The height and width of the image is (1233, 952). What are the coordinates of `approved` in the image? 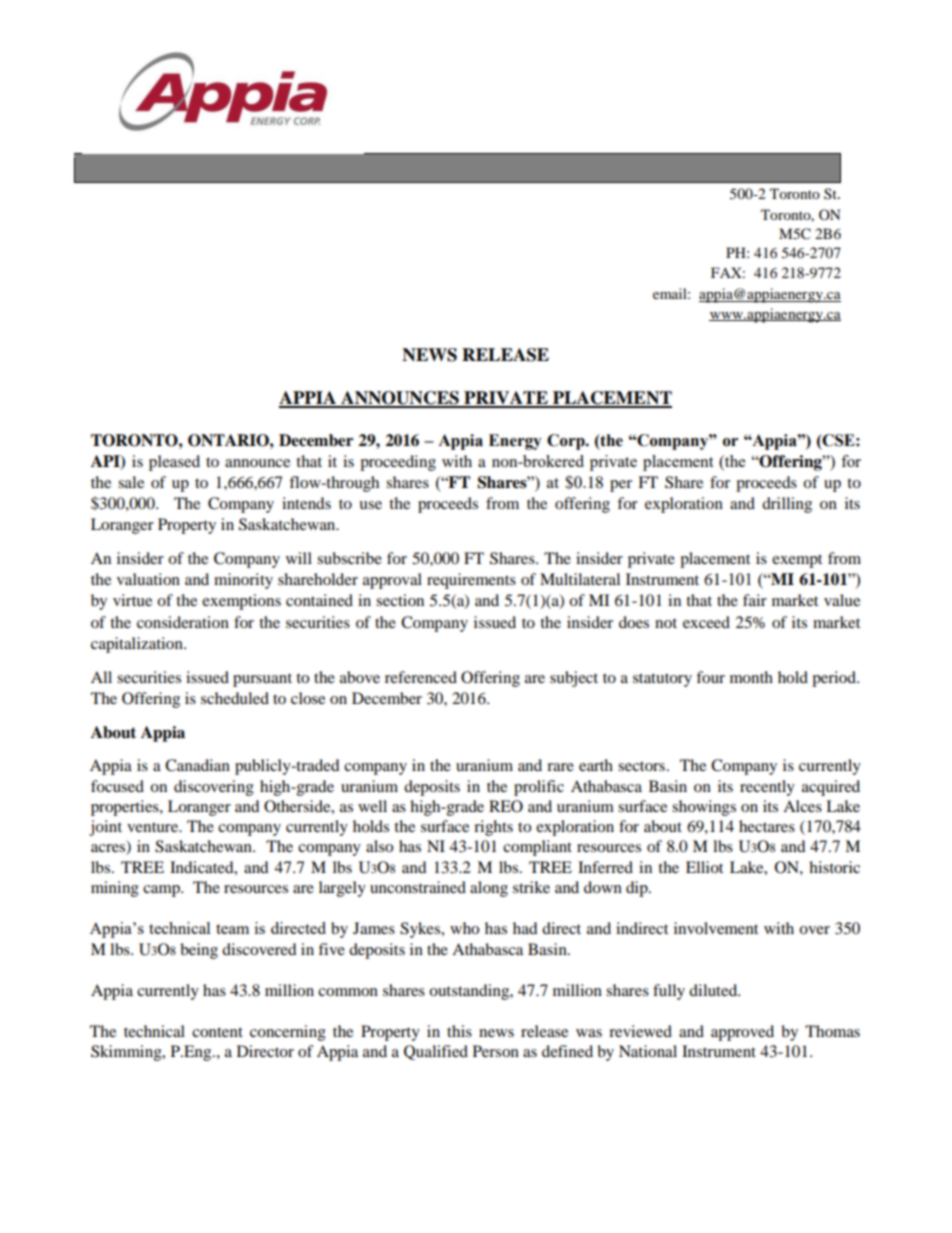 It's located at (742, 1033).
